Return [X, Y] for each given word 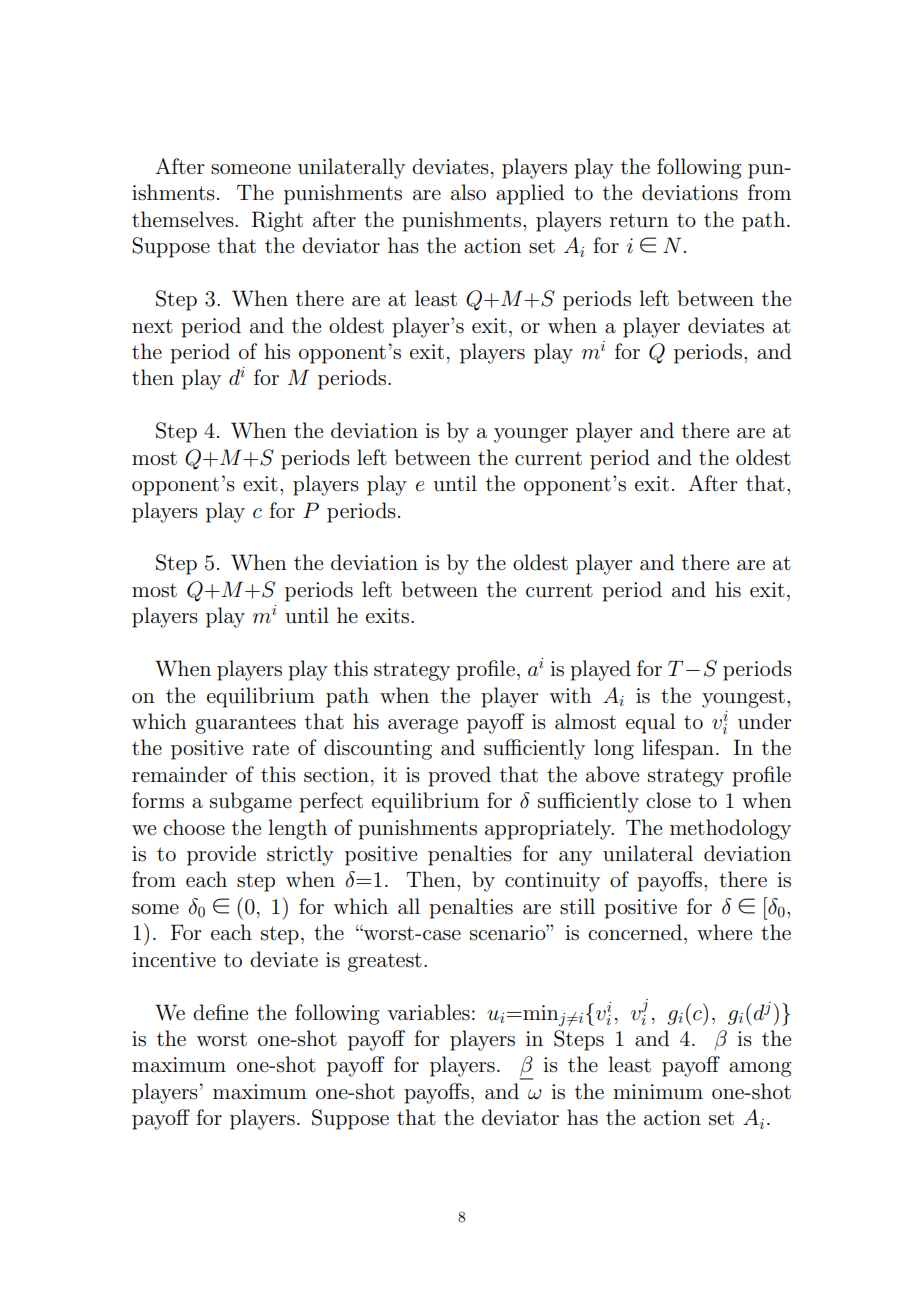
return [639, 220]
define [220, 1012]
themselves [184, 219]
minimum [658, 1092]
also [468, 192]
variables [428, 1012]
